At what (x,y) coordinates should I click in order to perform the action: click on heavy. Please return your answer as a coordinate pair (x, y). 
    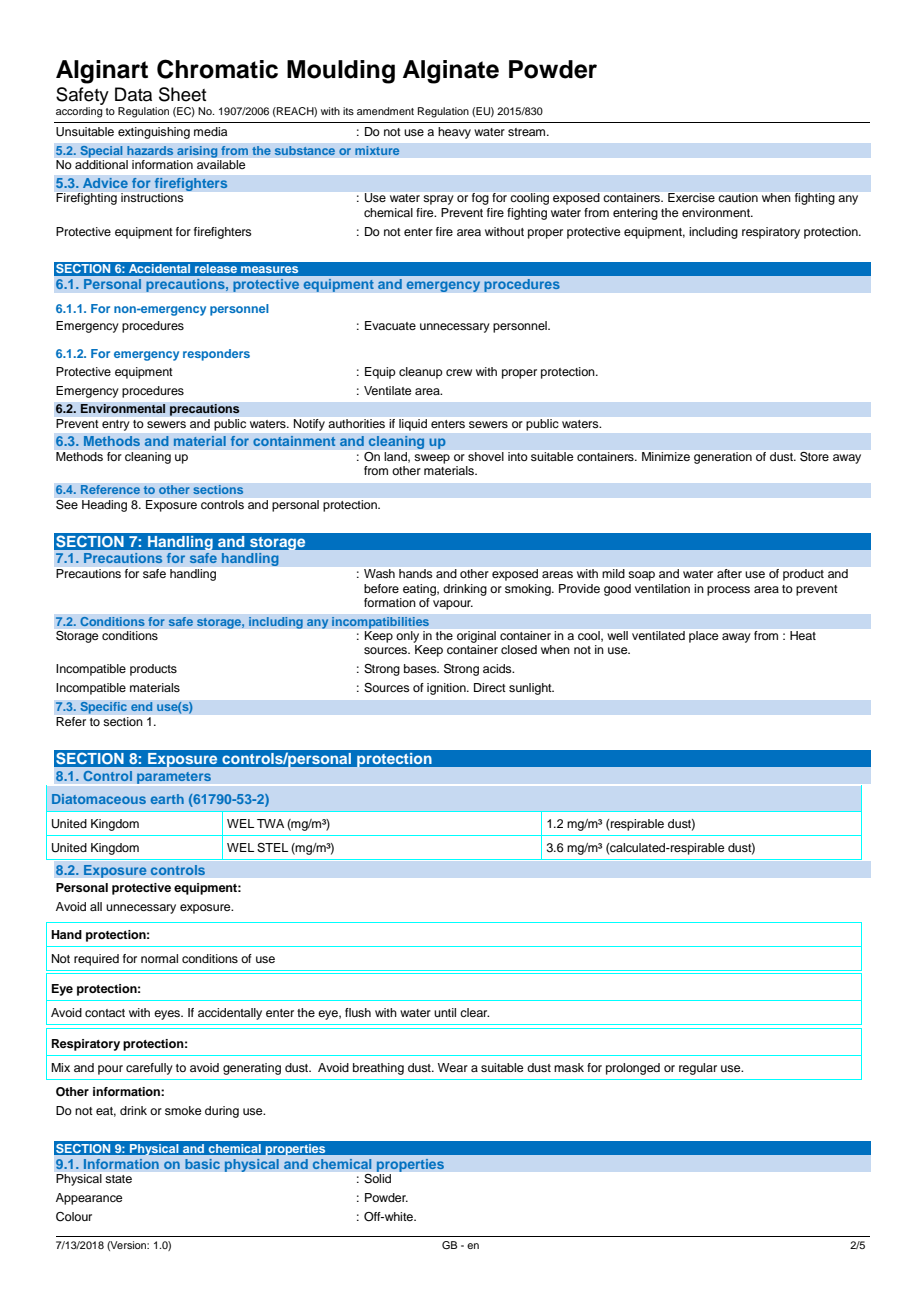
    Looking at the image, I should click on (454, 133).
